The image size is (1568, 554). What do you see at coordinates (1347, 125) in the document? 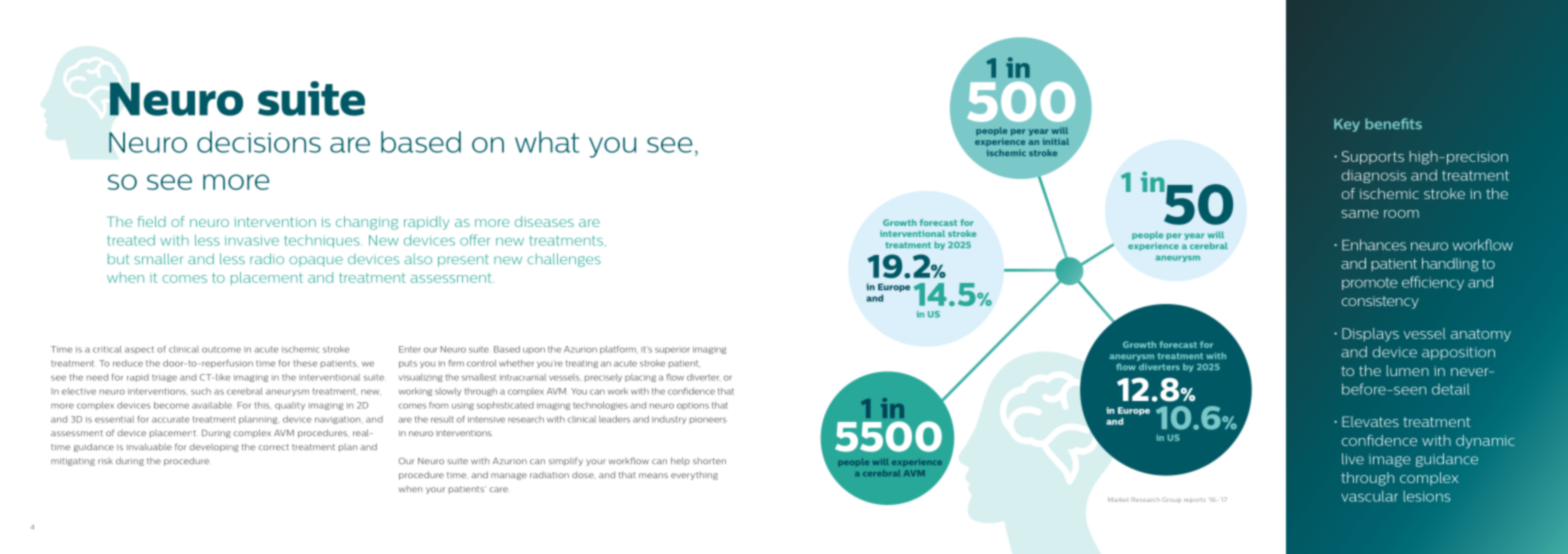
I see `Key` at bounding box center [1347, 125].
